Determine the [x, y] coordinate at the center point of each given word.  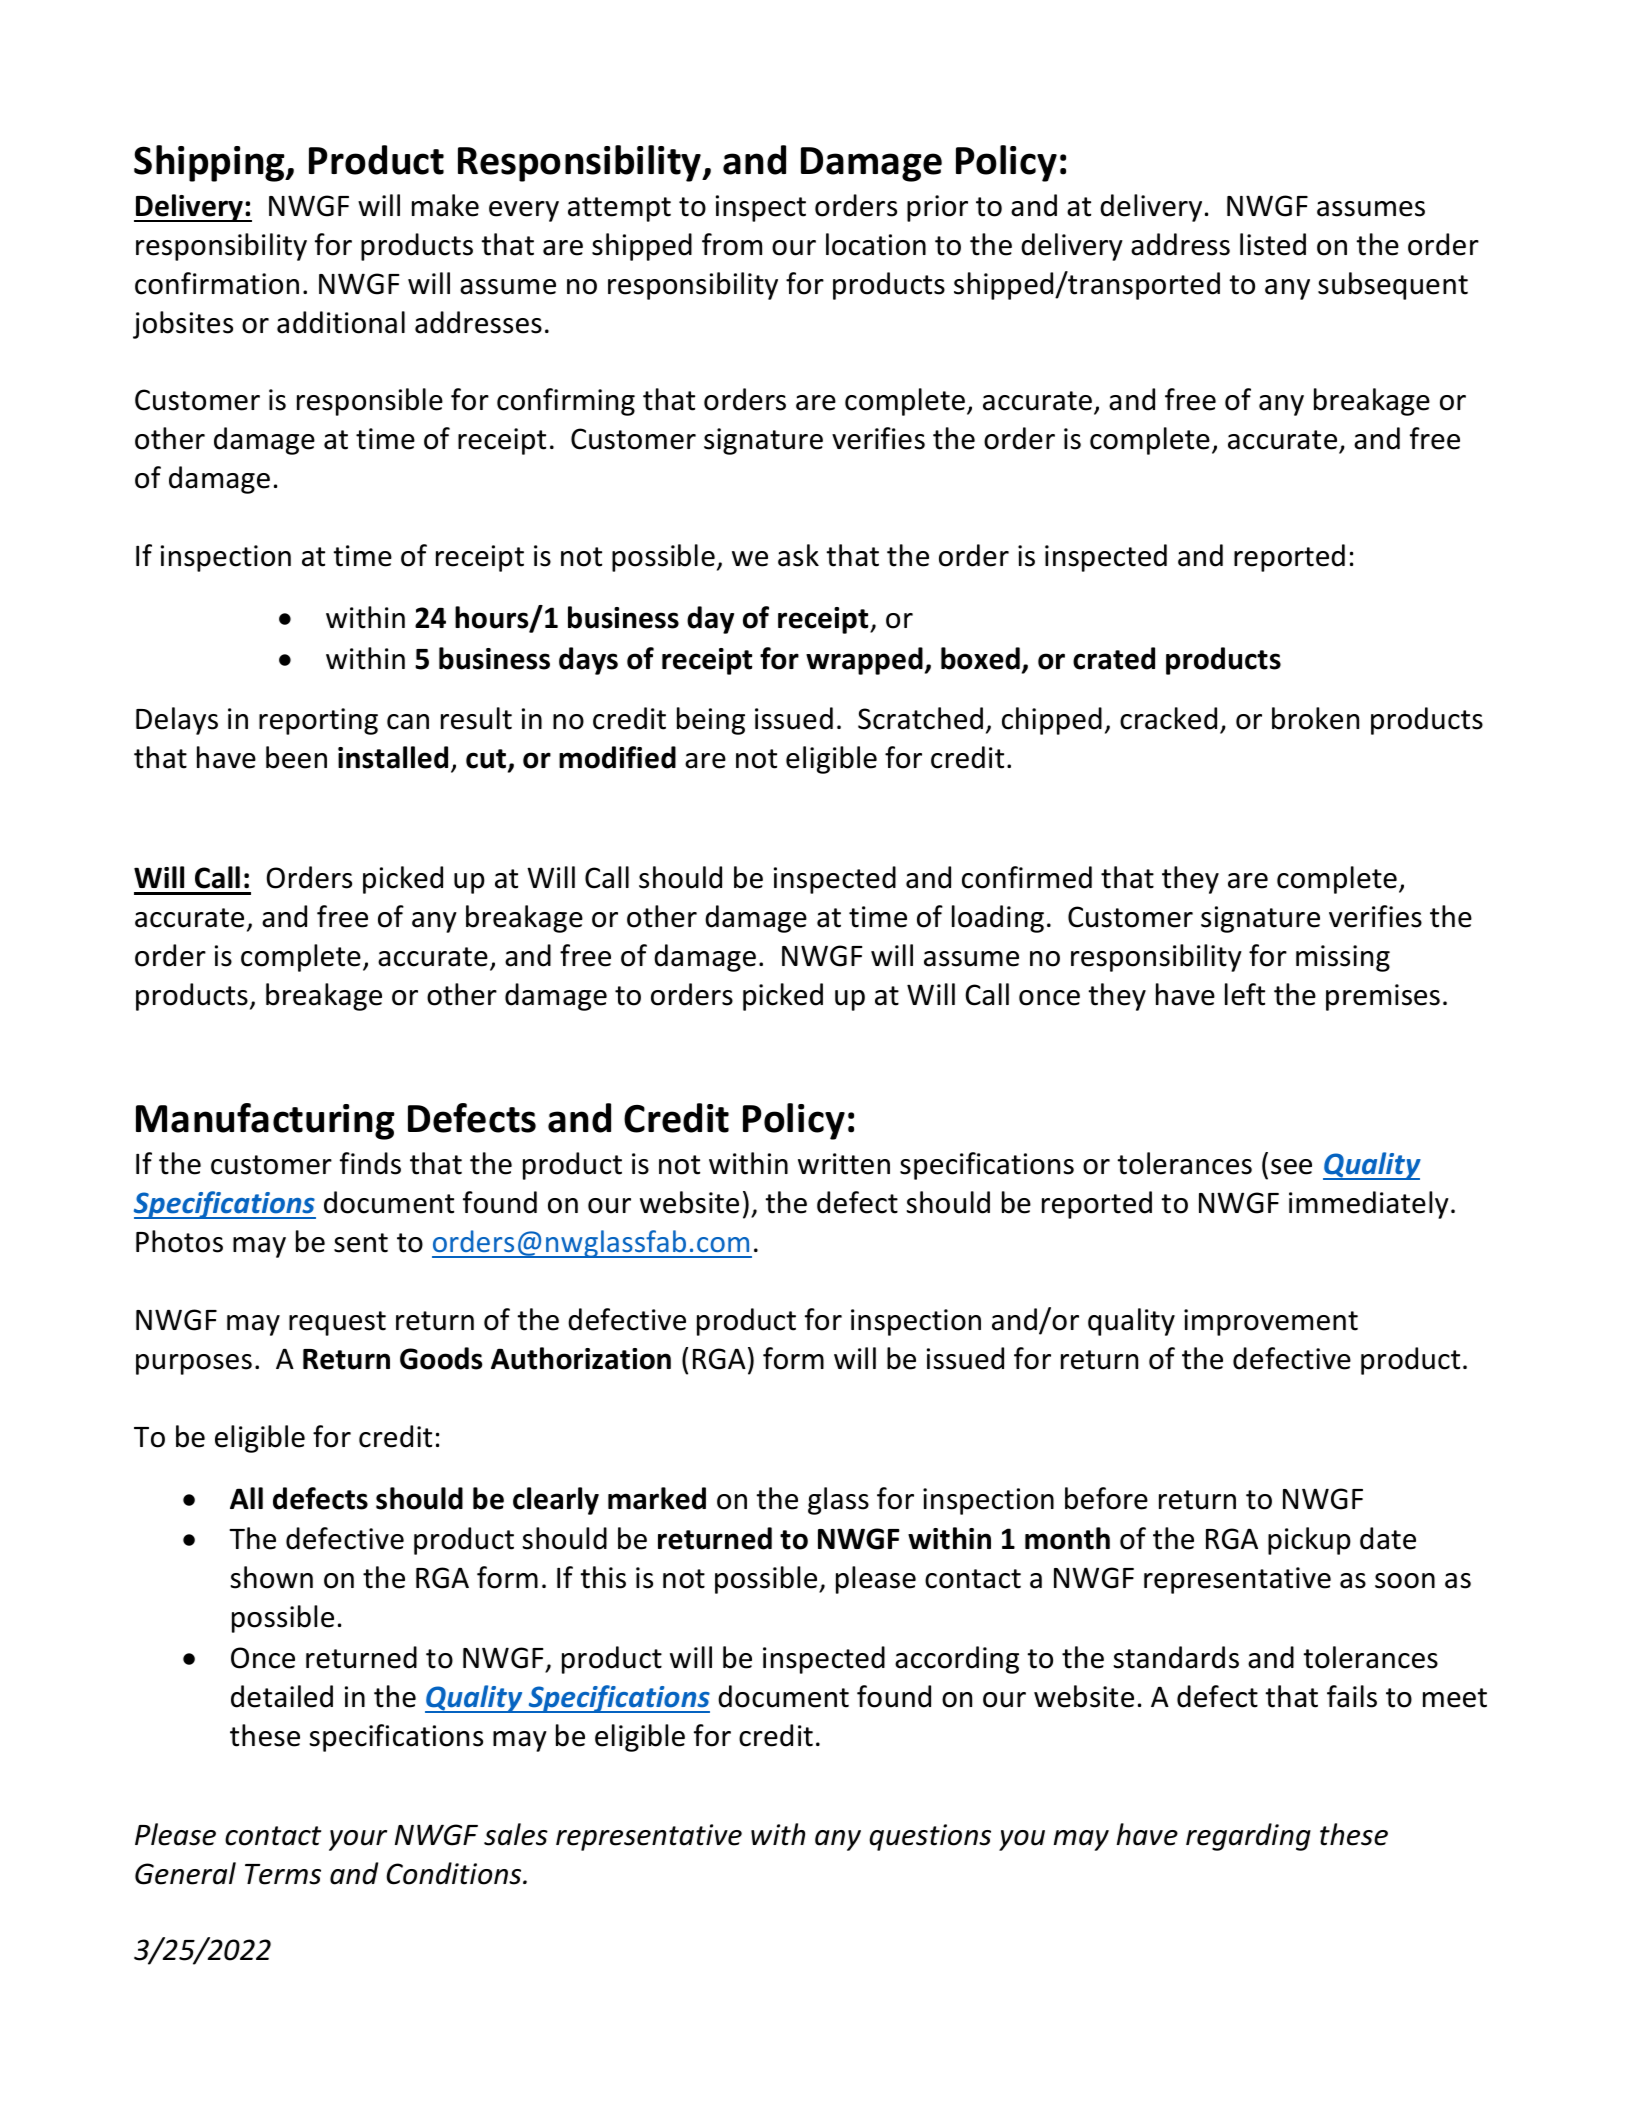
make [445, 205]
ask [798, 555]
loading [998, 919]
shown [272, 1577]
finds [370, 1163]
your [358, 1840]
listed [1273, 244]
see [1291, 1167]
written [844, 1164]
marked [657, 1498]
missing [1343, 958]
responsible [370, 402]
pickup [1309, 1541]
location [876, 244]
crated [1114, 658]
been [296, 757]
